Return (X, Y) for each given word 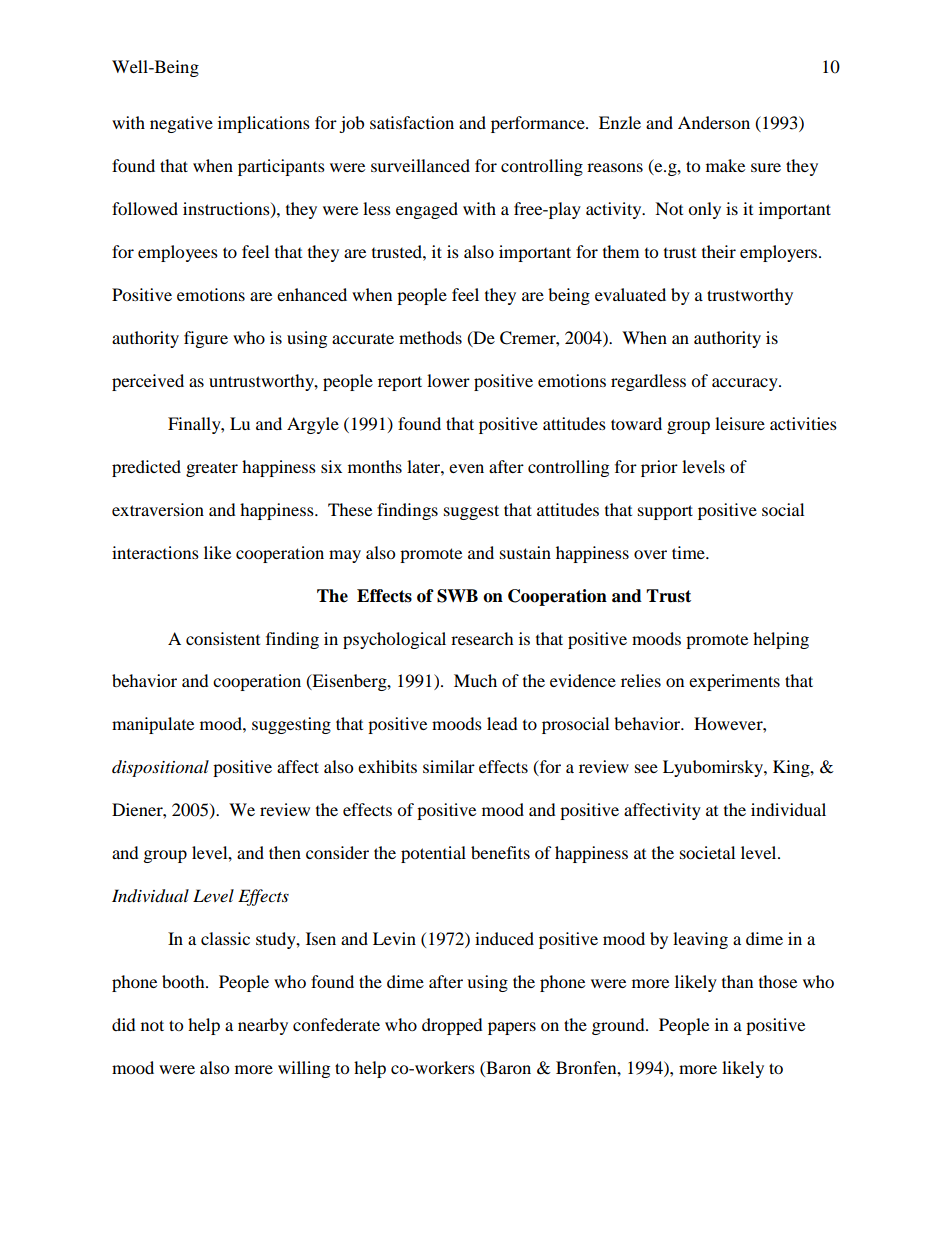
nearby (263, 1026)
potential (433, 854)
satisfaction (412, 122)
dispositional (160, 768)
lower (448, 380)
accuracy (746, 384)
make (725, 165)
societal (707, 852)
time (689, 552)
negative (181, 124)
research (482, 638)
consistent (223, 638)
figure (206, 339)
